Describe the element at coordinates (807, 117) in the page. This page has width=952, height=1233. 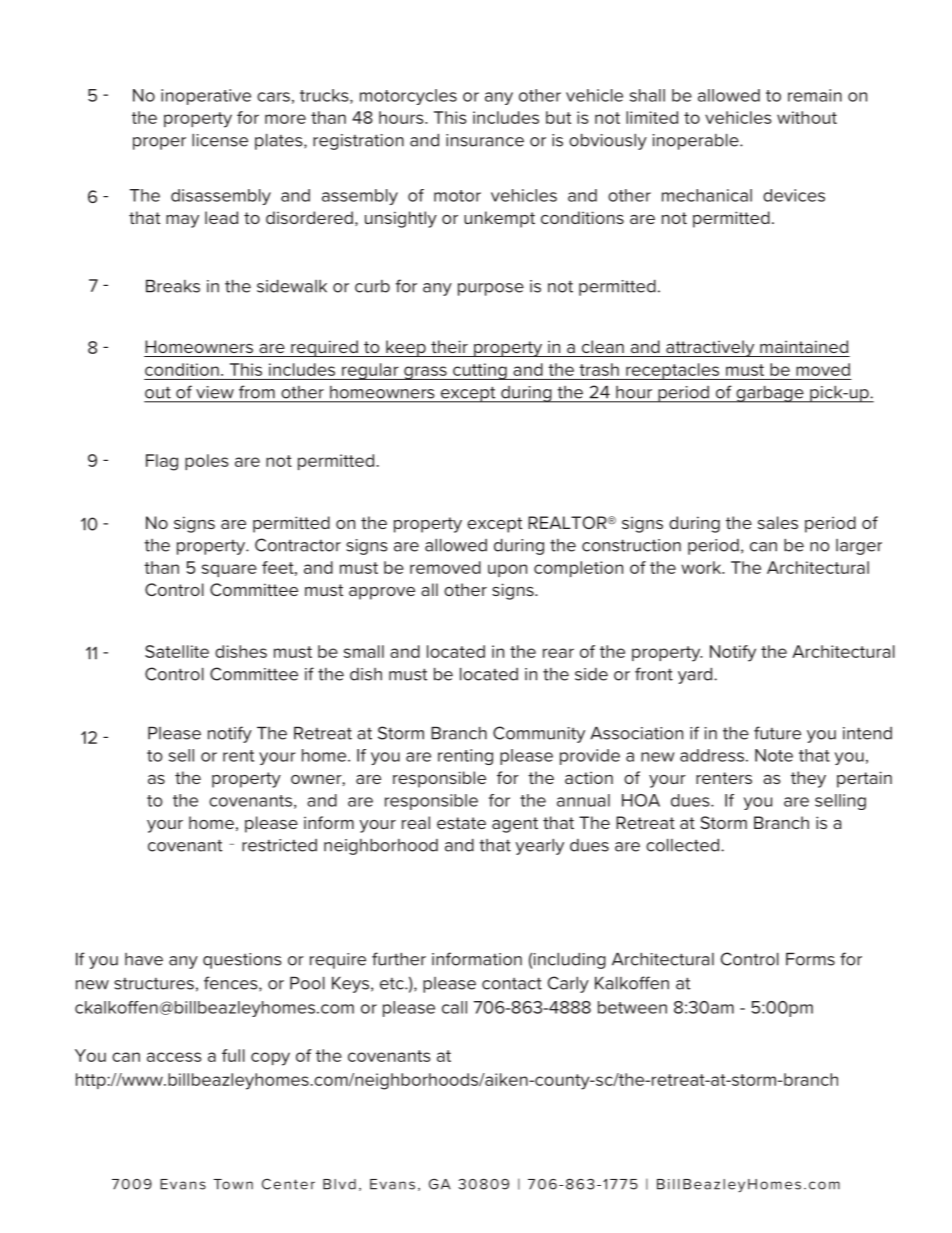
I see `without` at that location.
